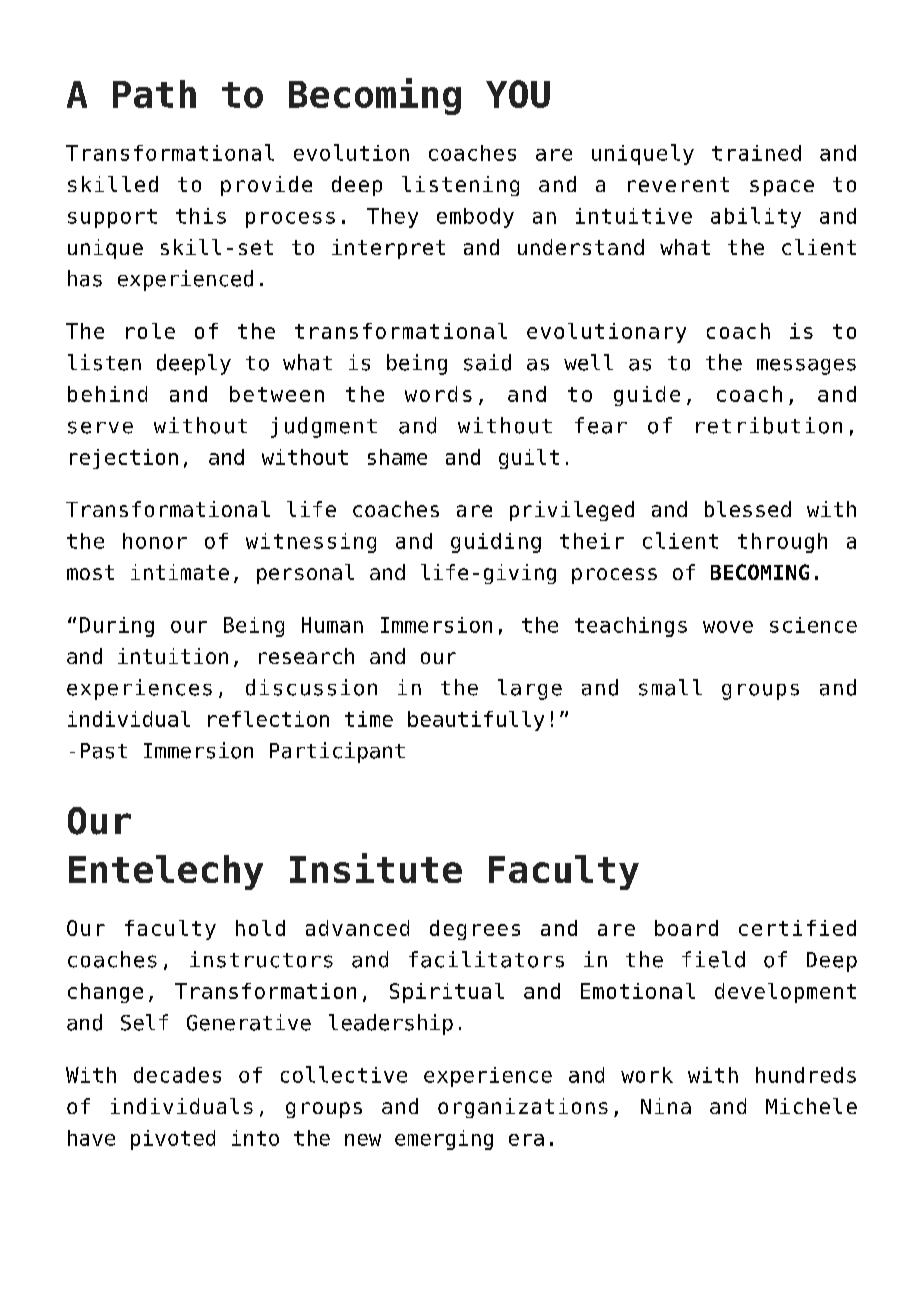 Image resolution: width=924 pixels, height=1308 pixels. Describe the element at coordinates (444, 1140) in the page. I see `emerging` at that location.
